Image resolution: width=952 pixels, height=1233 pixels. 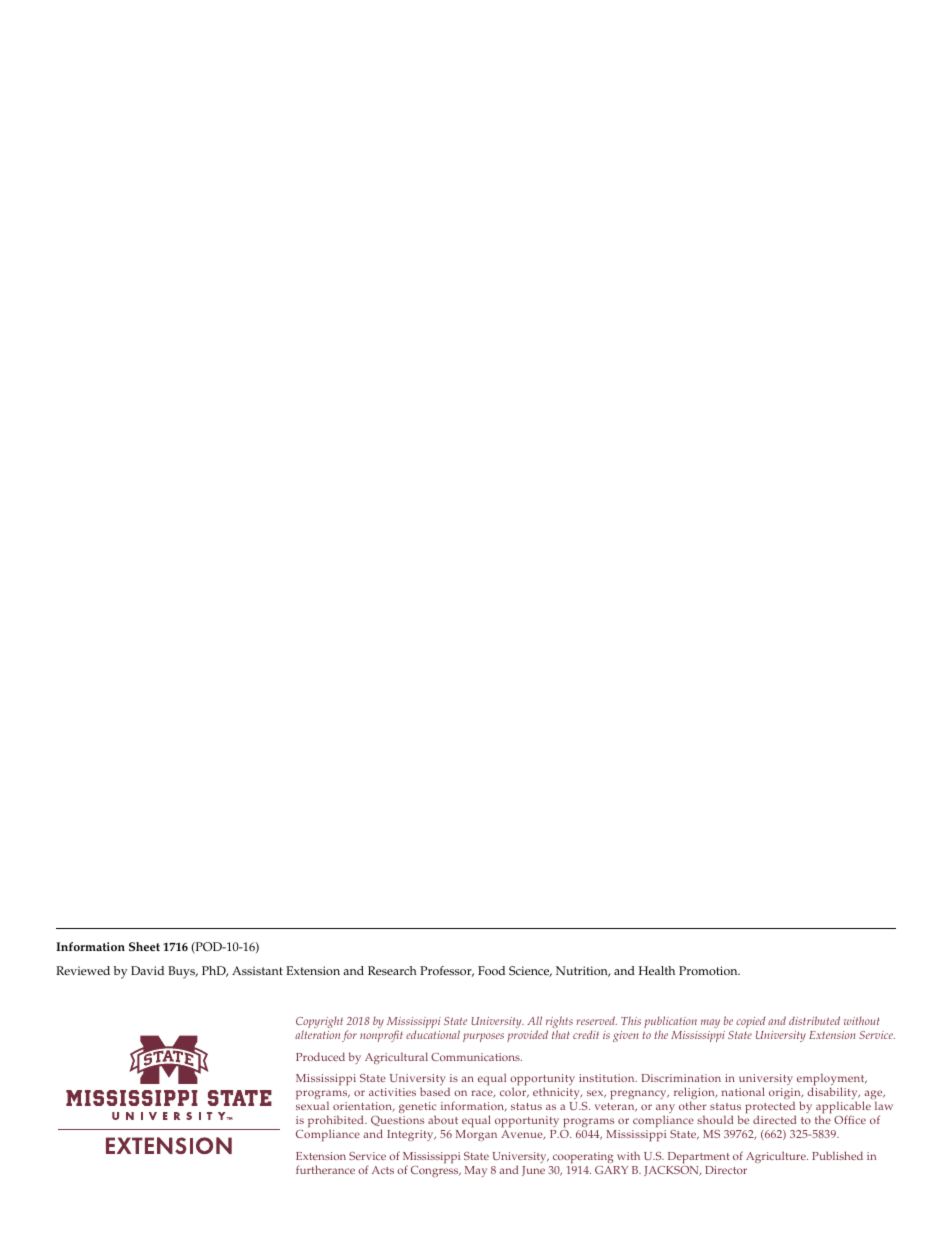 I want to click on employment, so click(x=832, y=1081).
